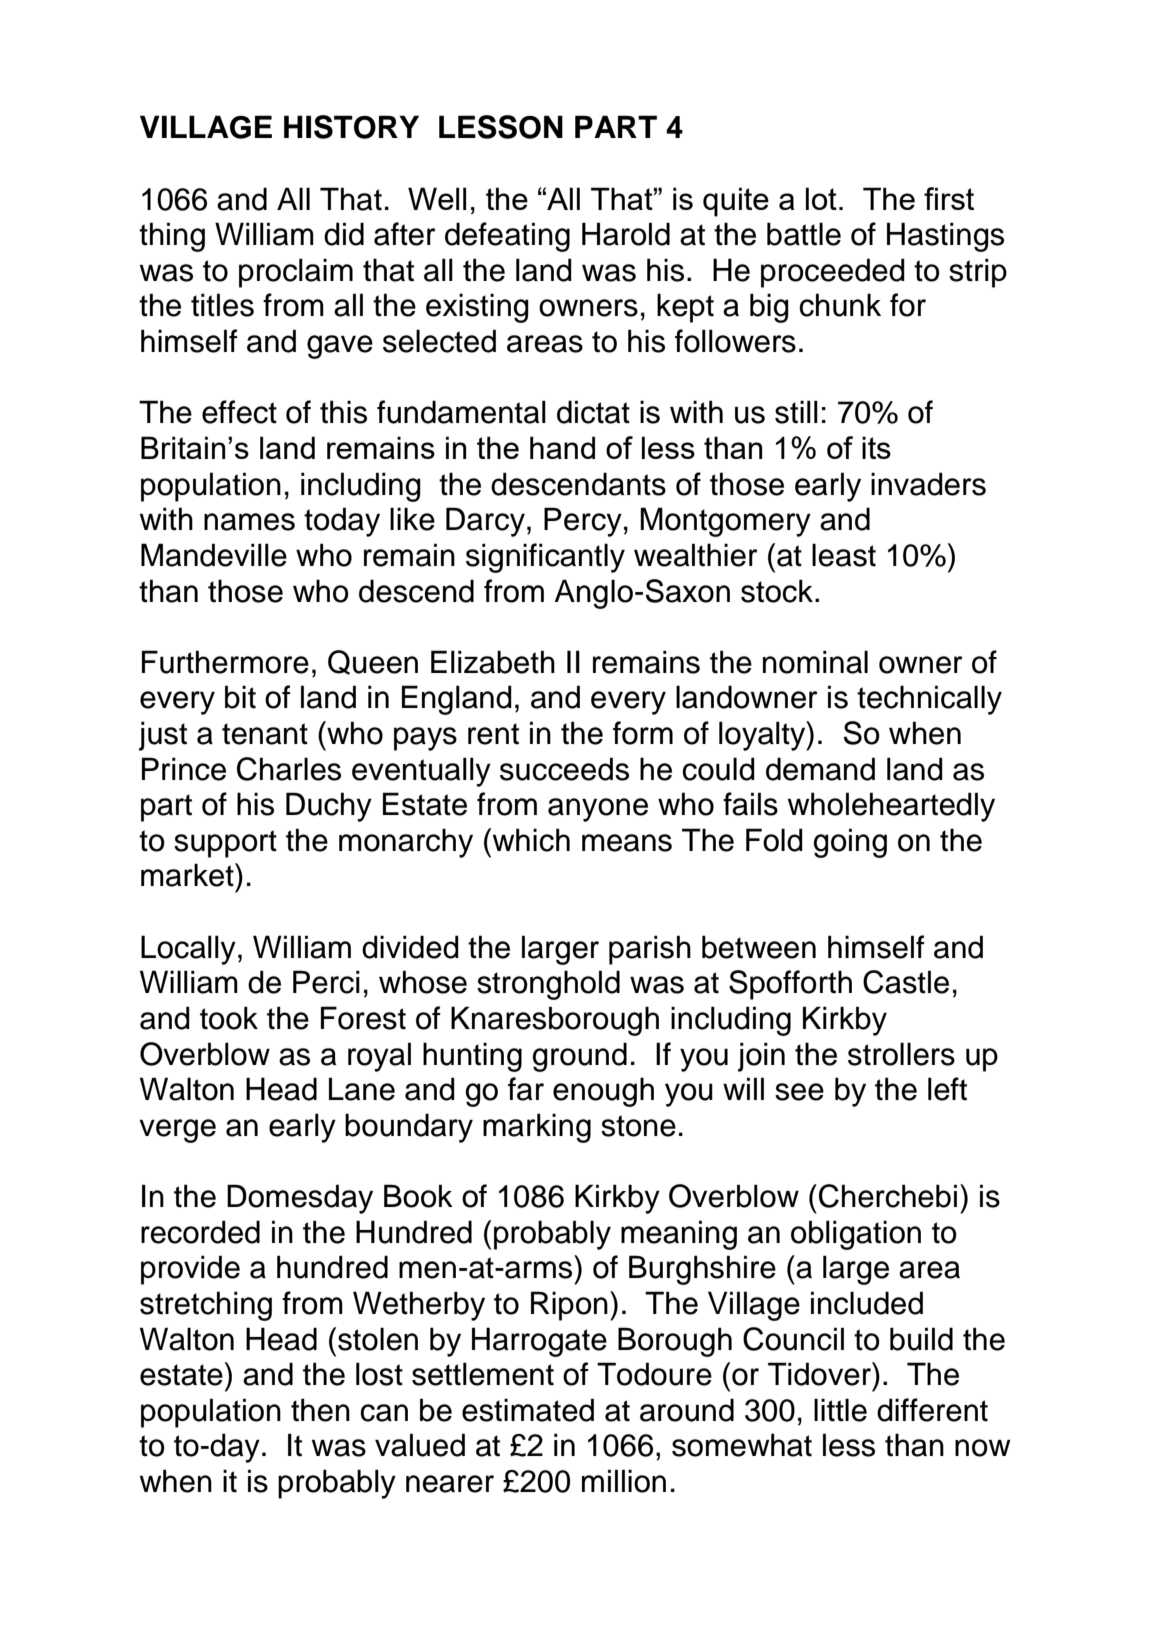  I want to click on little, so click(840, 1410).
